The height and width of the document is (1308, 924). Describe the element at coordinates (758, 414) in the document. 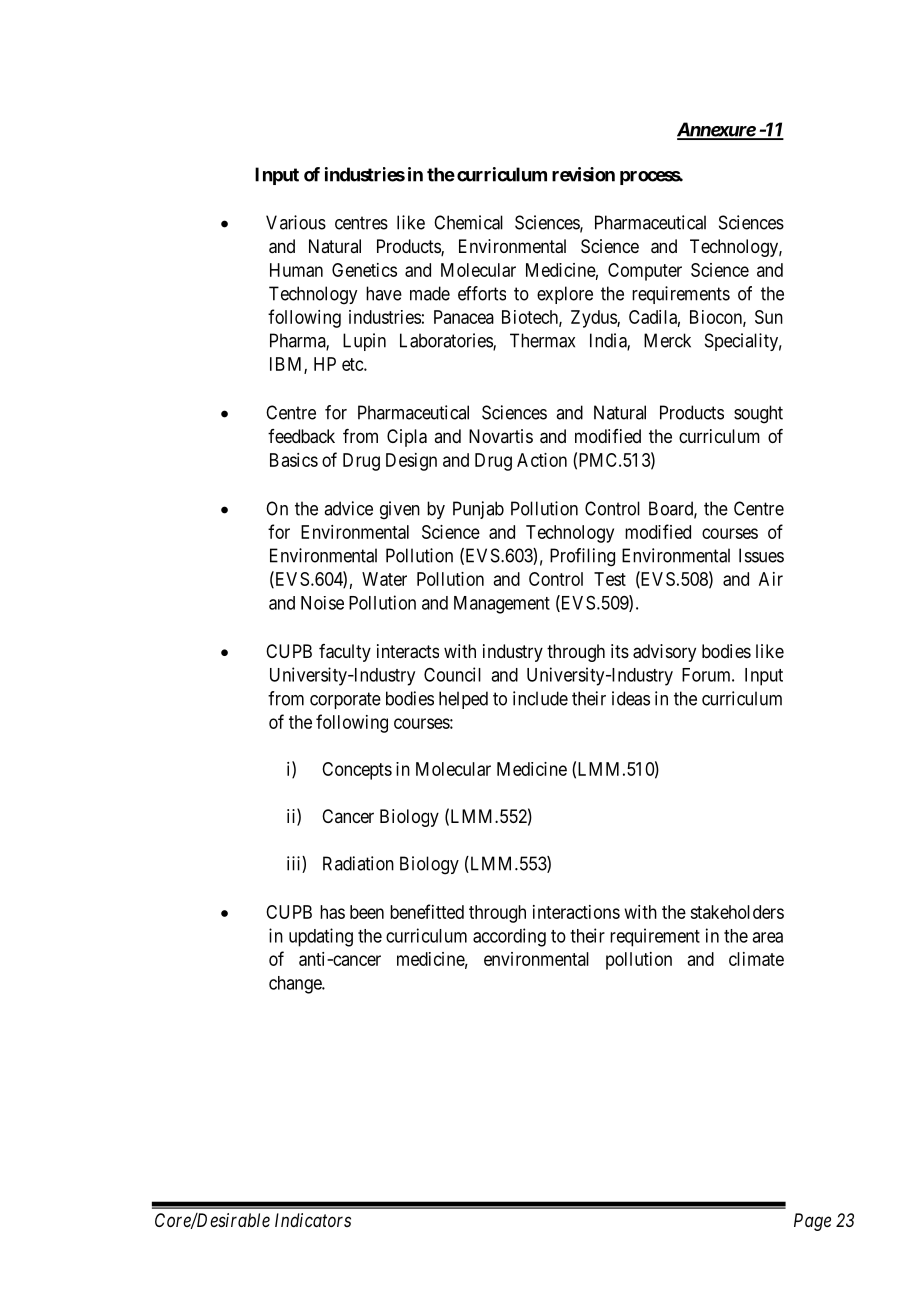

I see `sought` at that location.
